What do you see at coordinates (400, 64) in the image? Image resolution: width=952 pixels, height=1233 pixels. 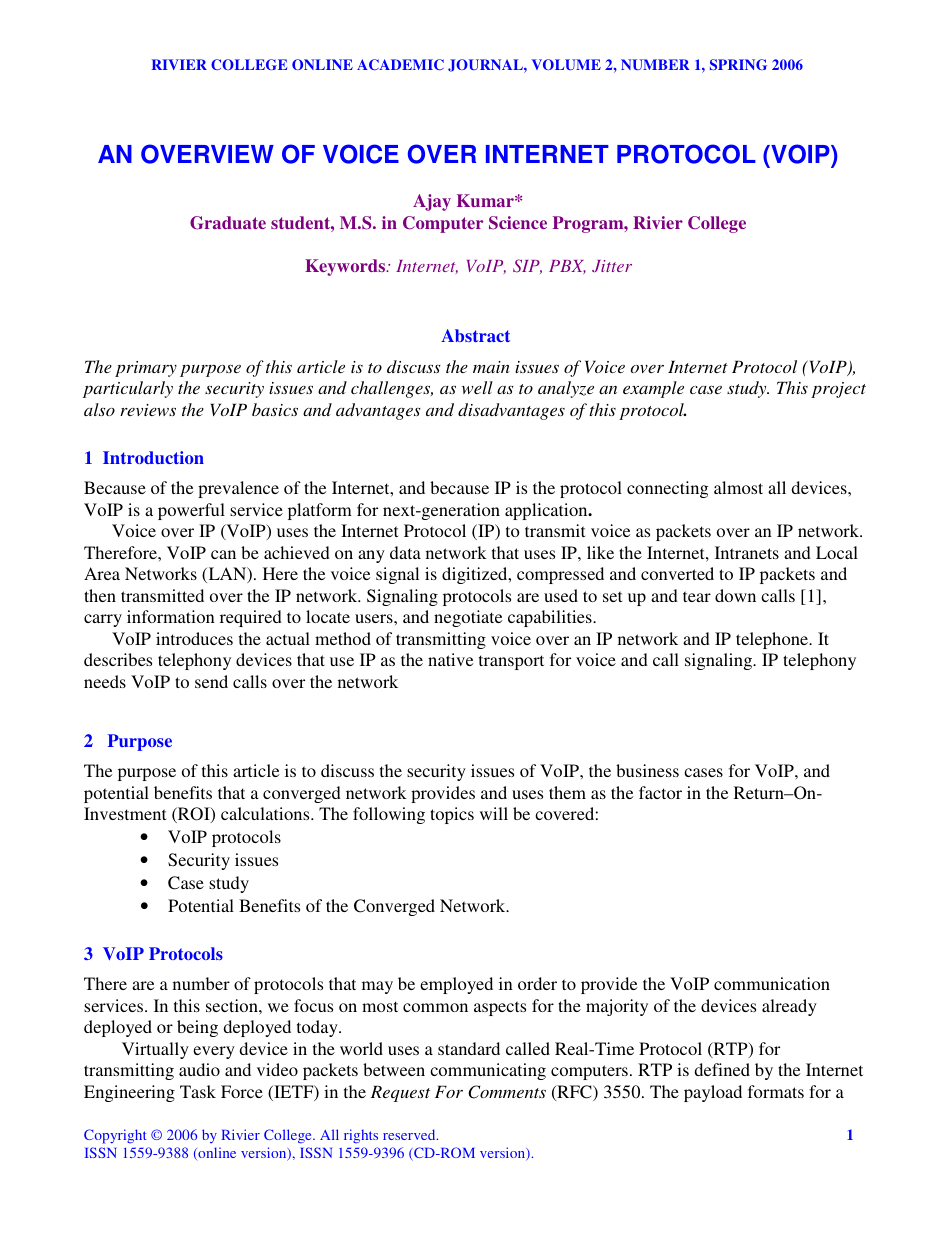 I see `ACADEMIC` at bounding box center [400, 64].
